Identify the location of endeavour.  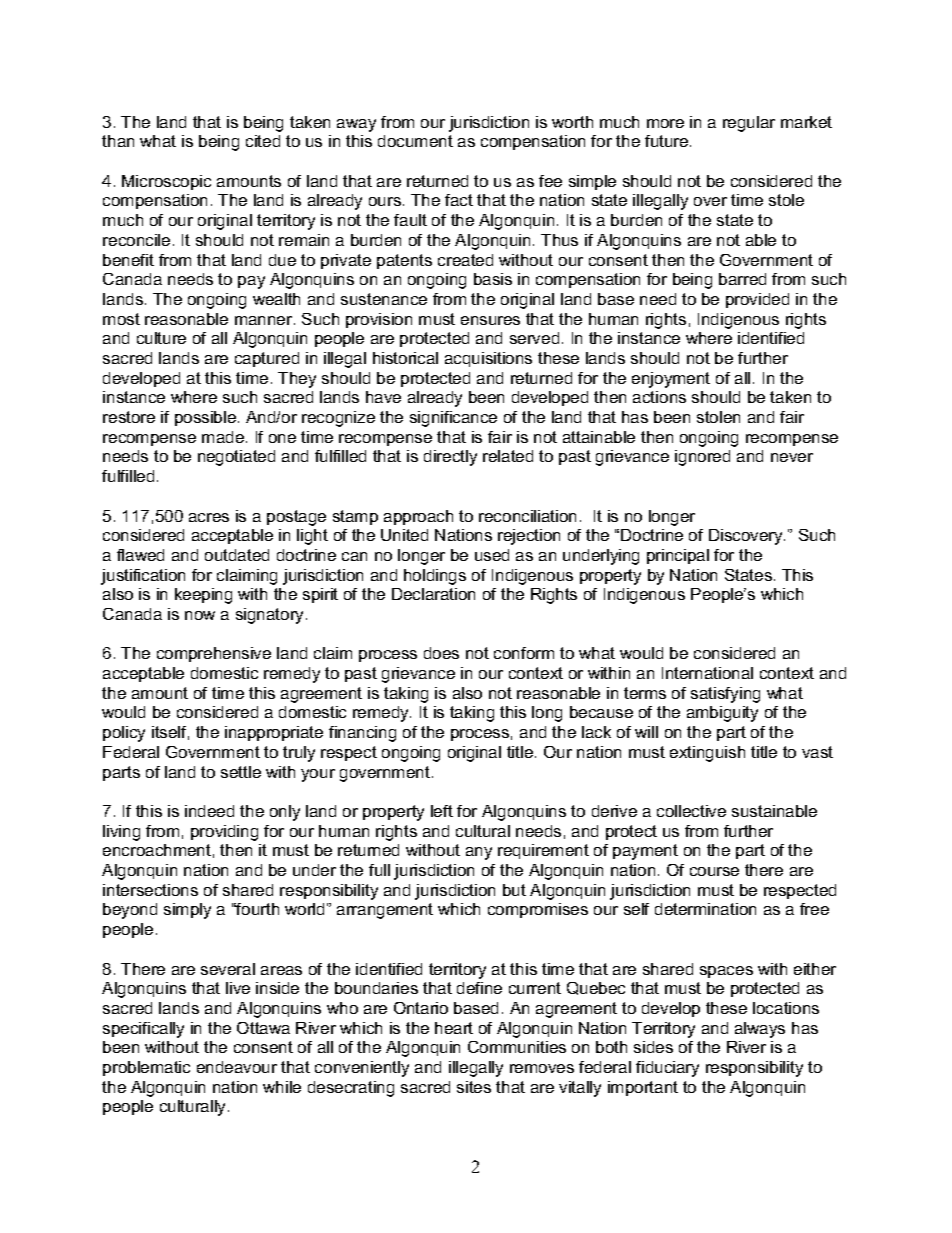
(237, 1067).
